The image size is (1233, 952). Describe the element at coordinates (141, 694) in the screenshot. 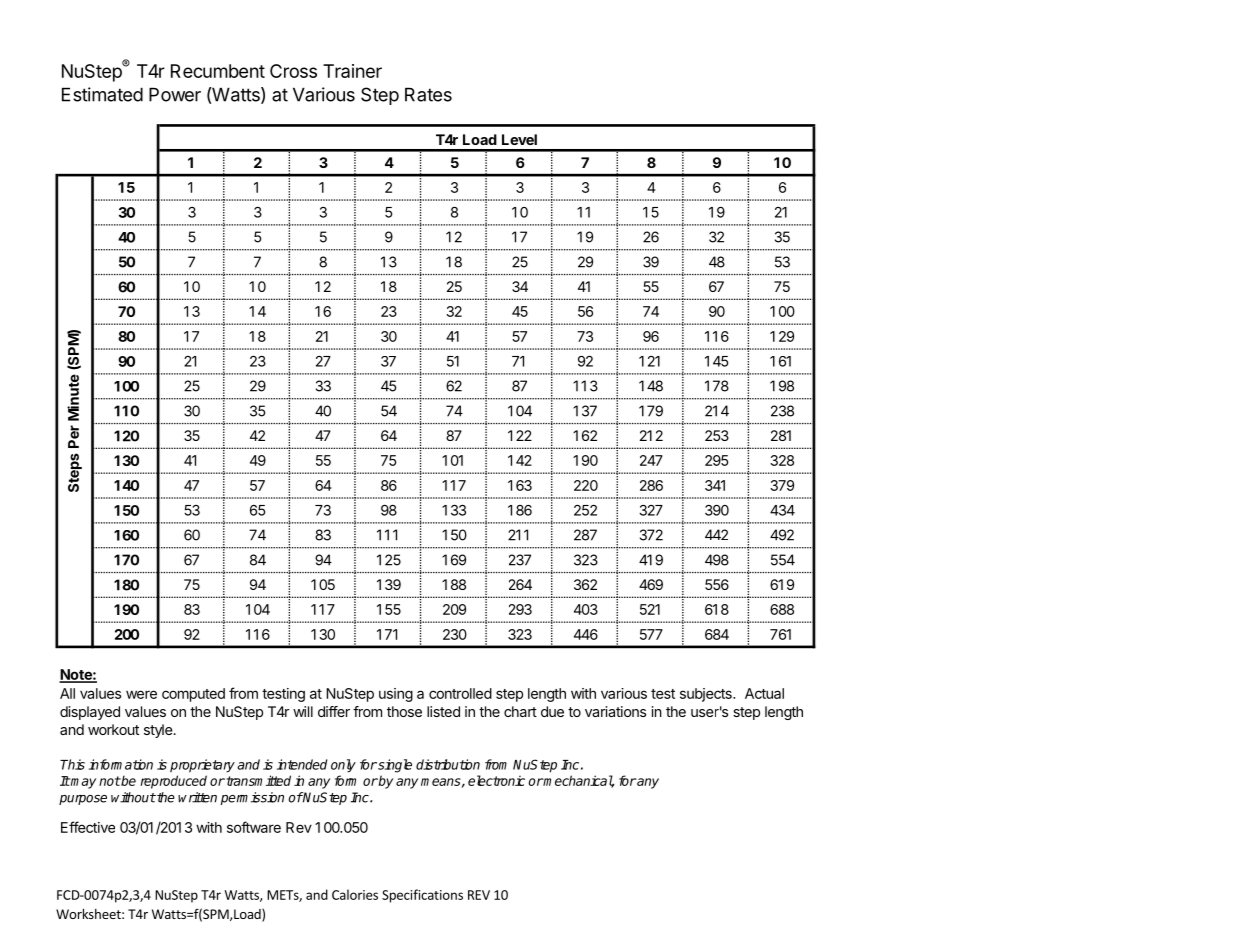

I see `were` at that location.
